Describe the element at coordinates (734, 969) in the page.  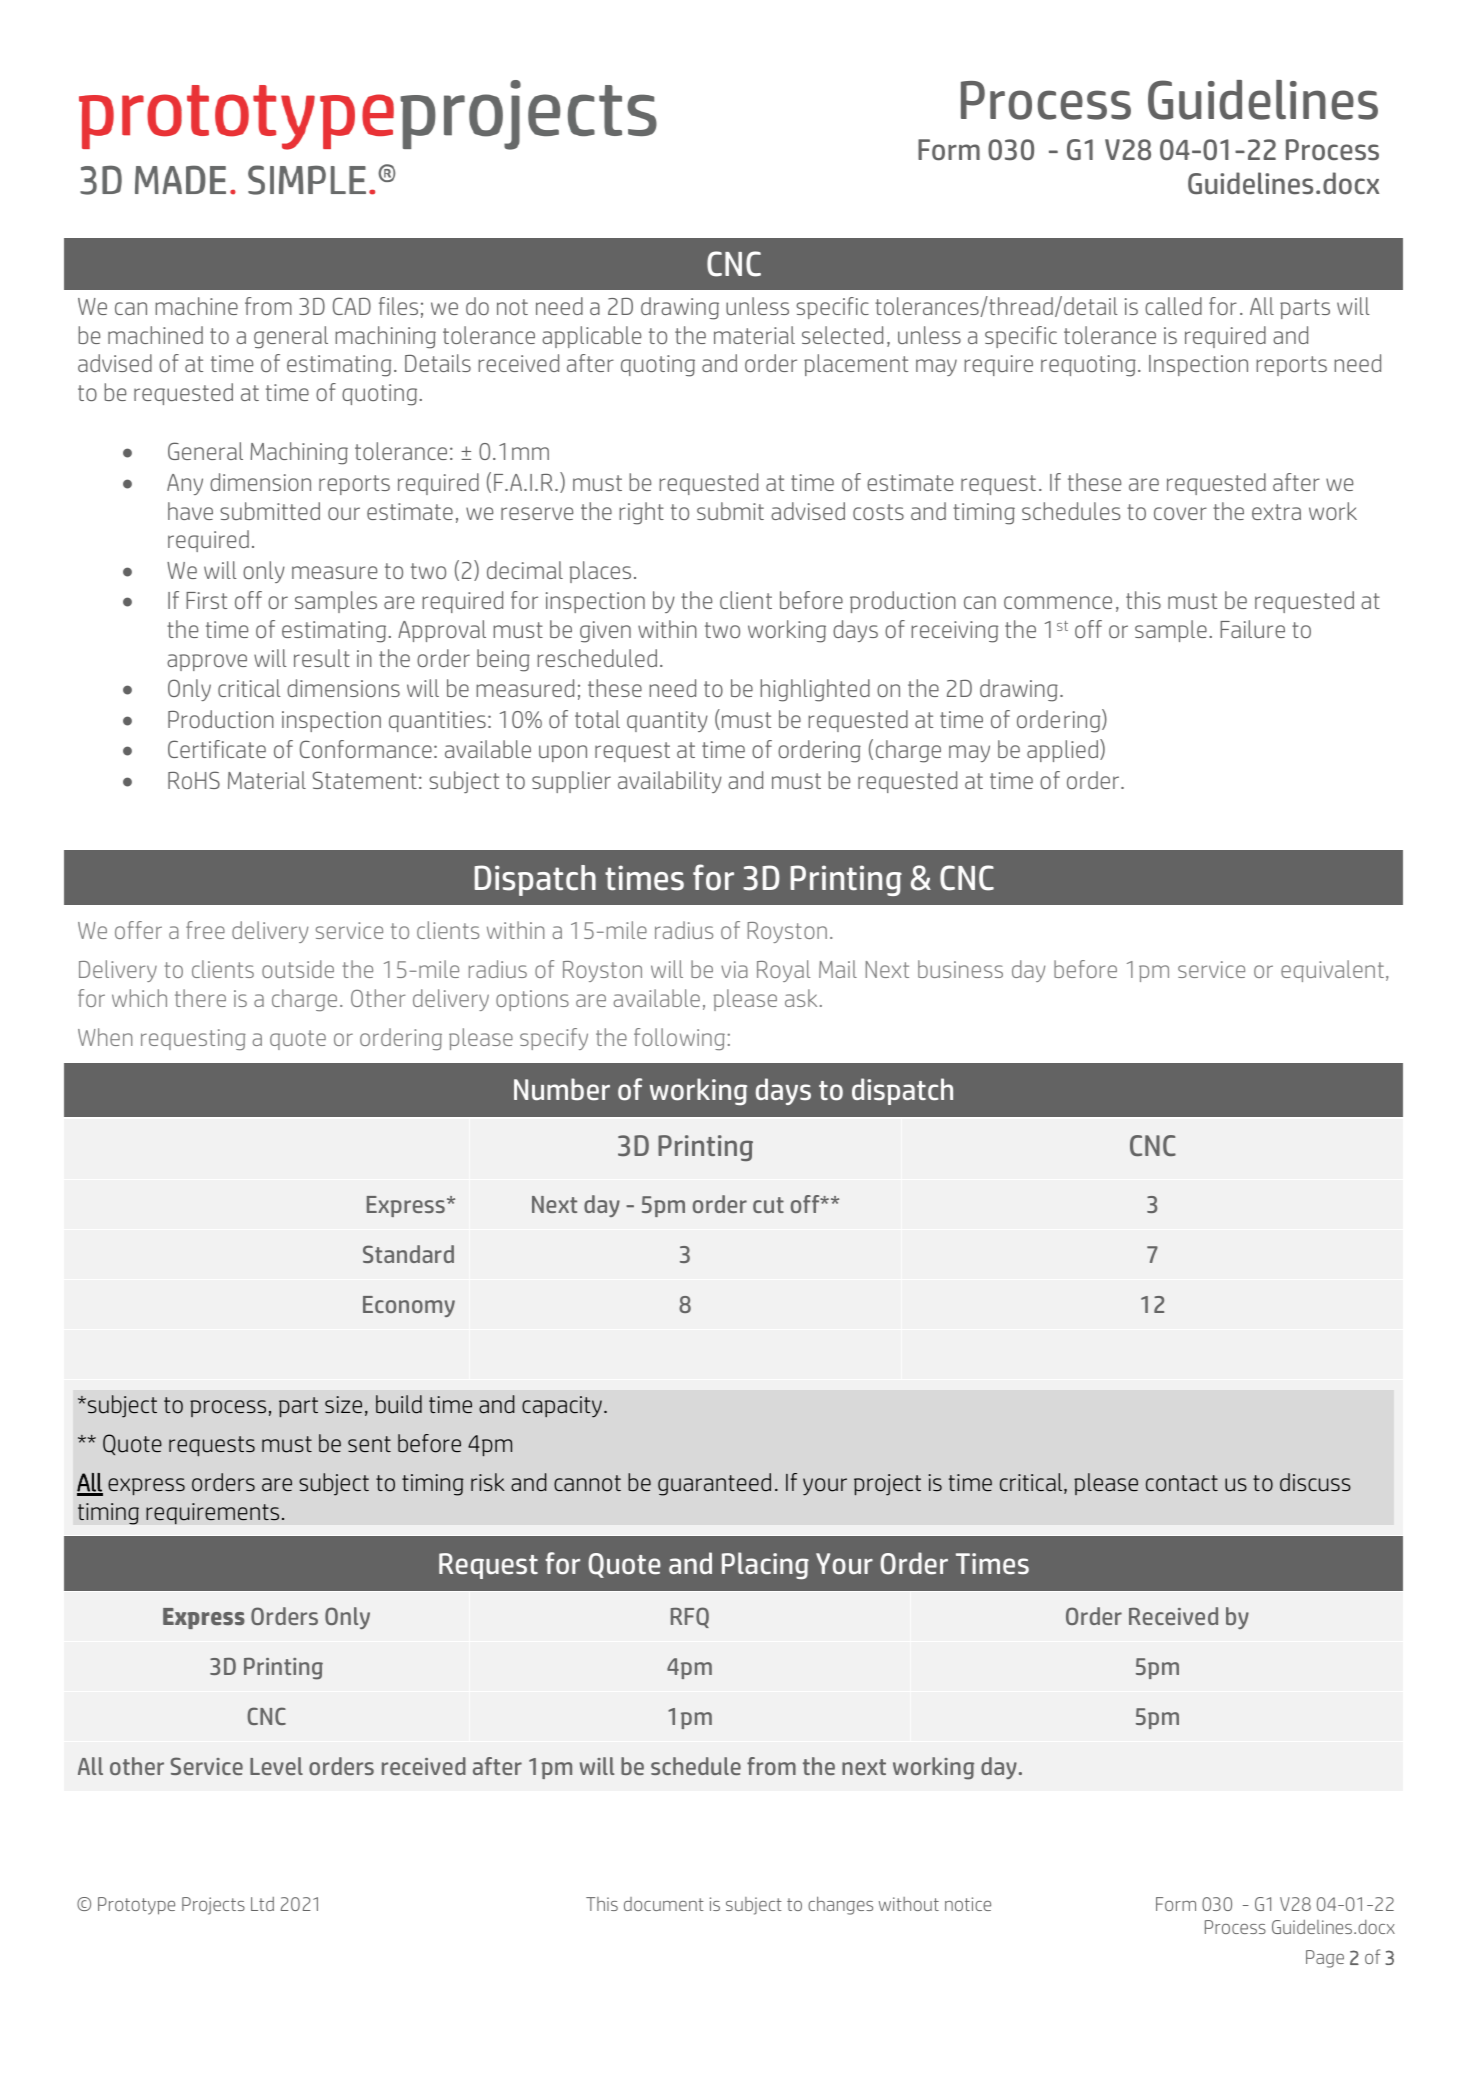
I see `via` at that location.
